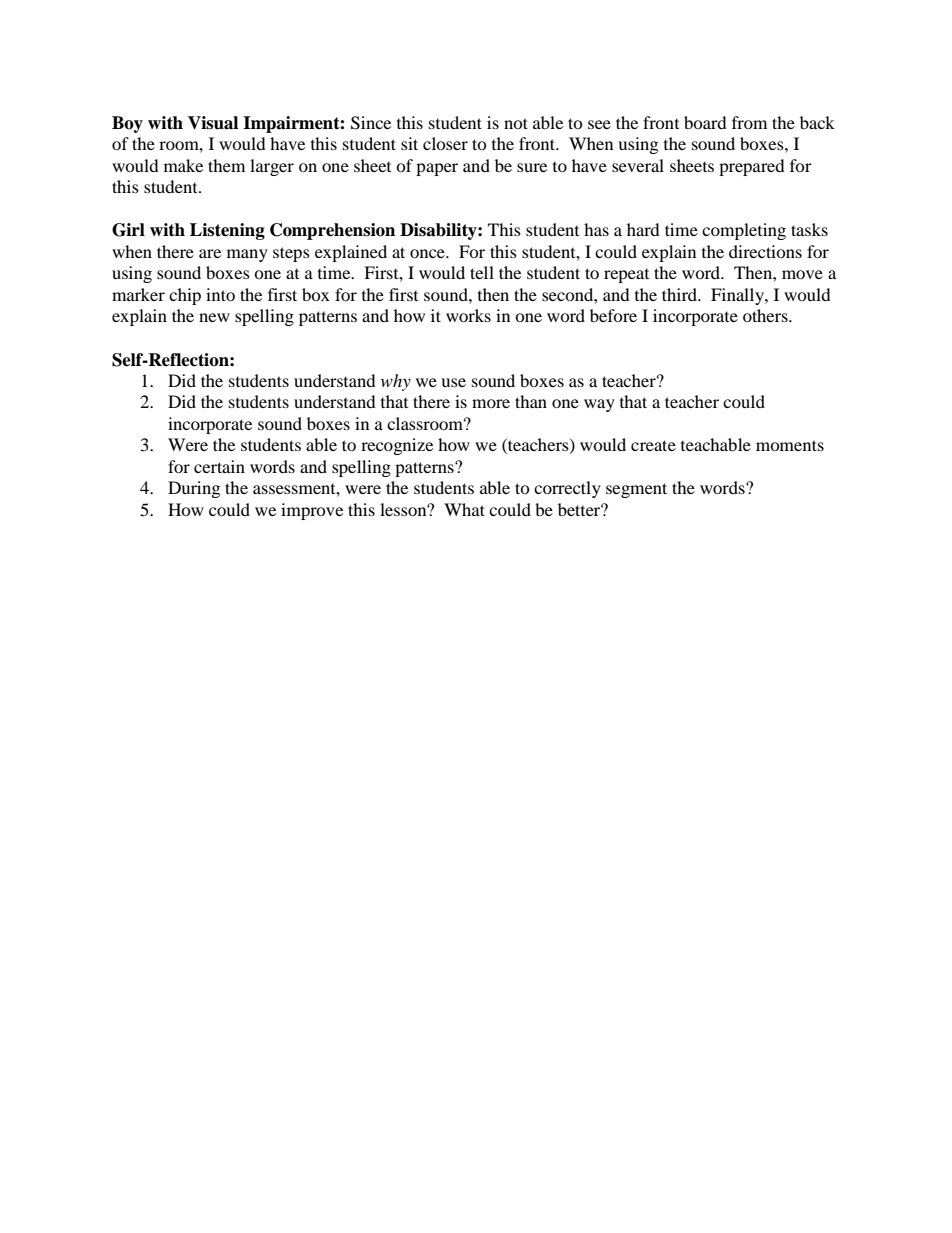  Describe the element at coordinates (636, 490) in the page. I see `segment` at that location.
